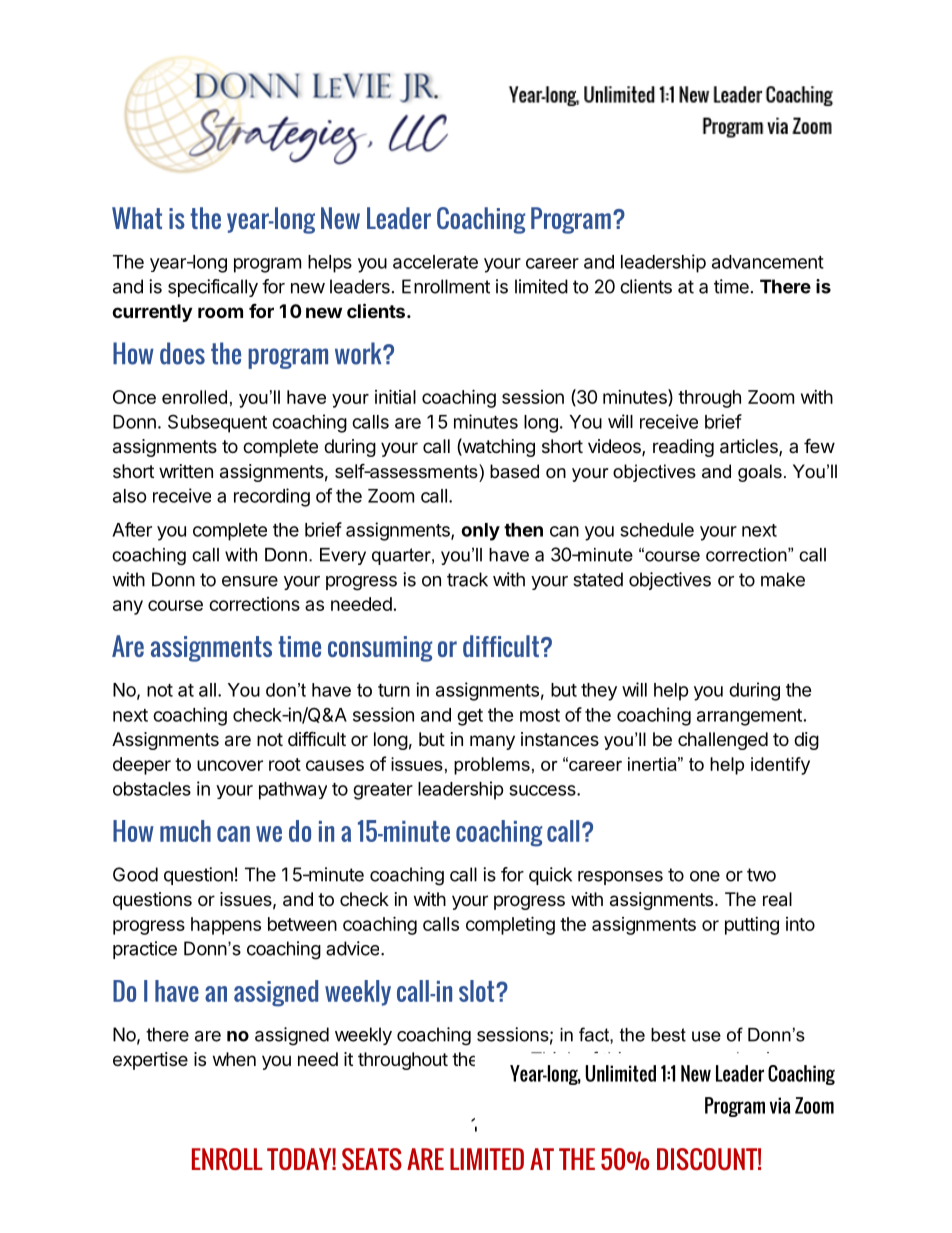 This screenshot has height=1233, width=952. What do you see at coordinates (470, 717) in the screenshot?
I see `get` at bounding box center [470, 717].
